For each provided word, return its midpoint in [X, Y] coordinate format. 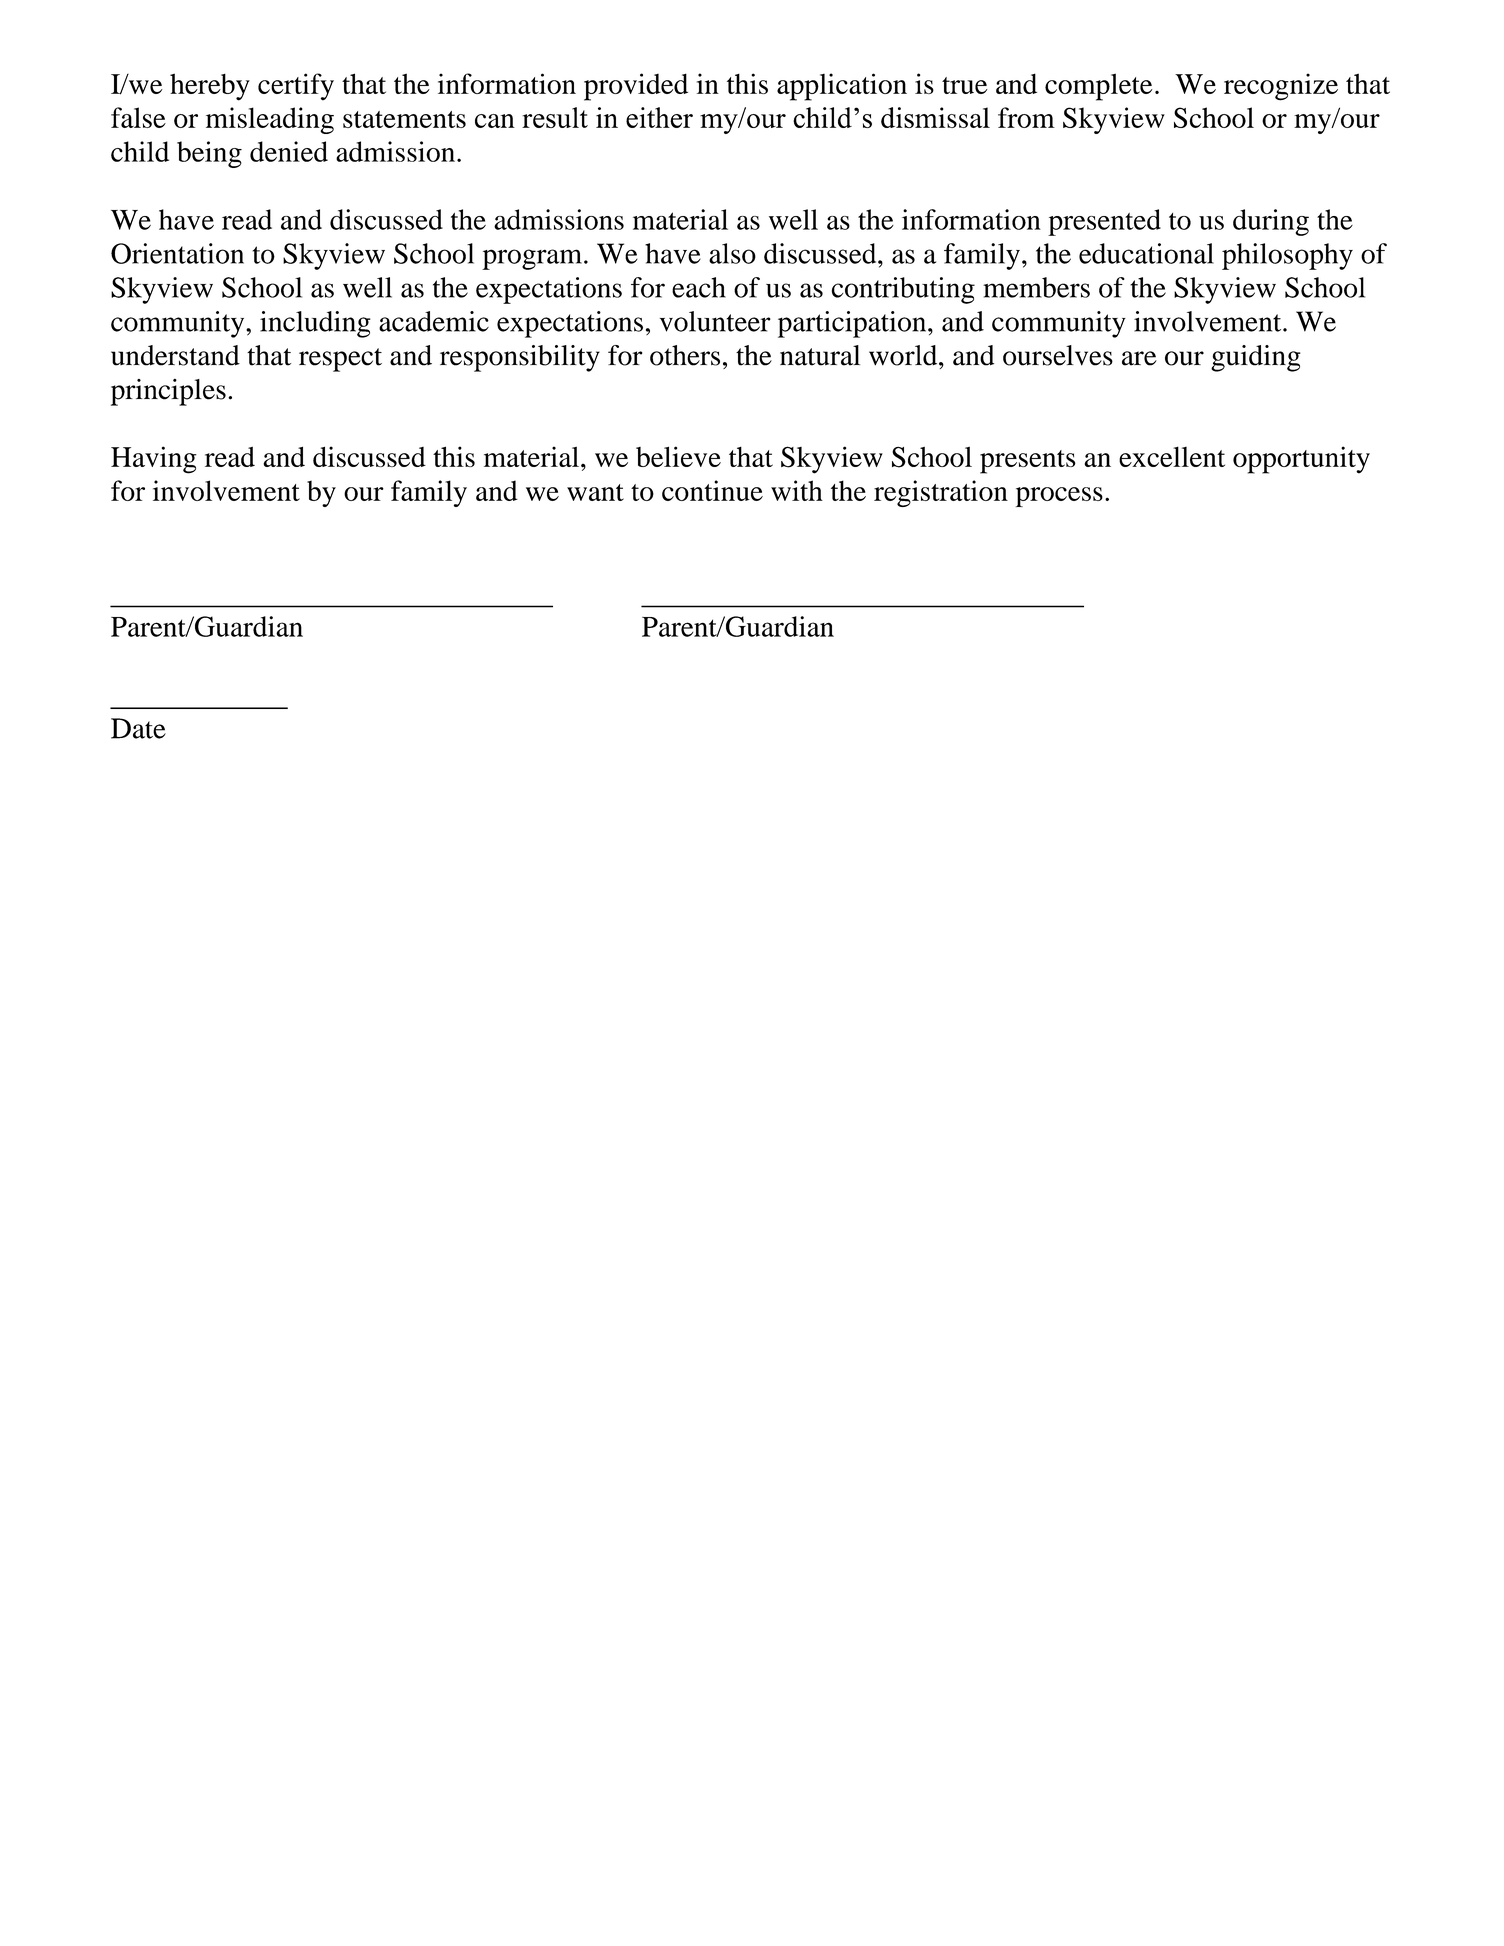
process [1059, 497]
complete [1098, 87]
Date [138, 728]
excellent [1172, 456]
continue [712, 490]
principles [168, 392]
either [659, 117]
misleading [270, 120]
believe [678, 456]
